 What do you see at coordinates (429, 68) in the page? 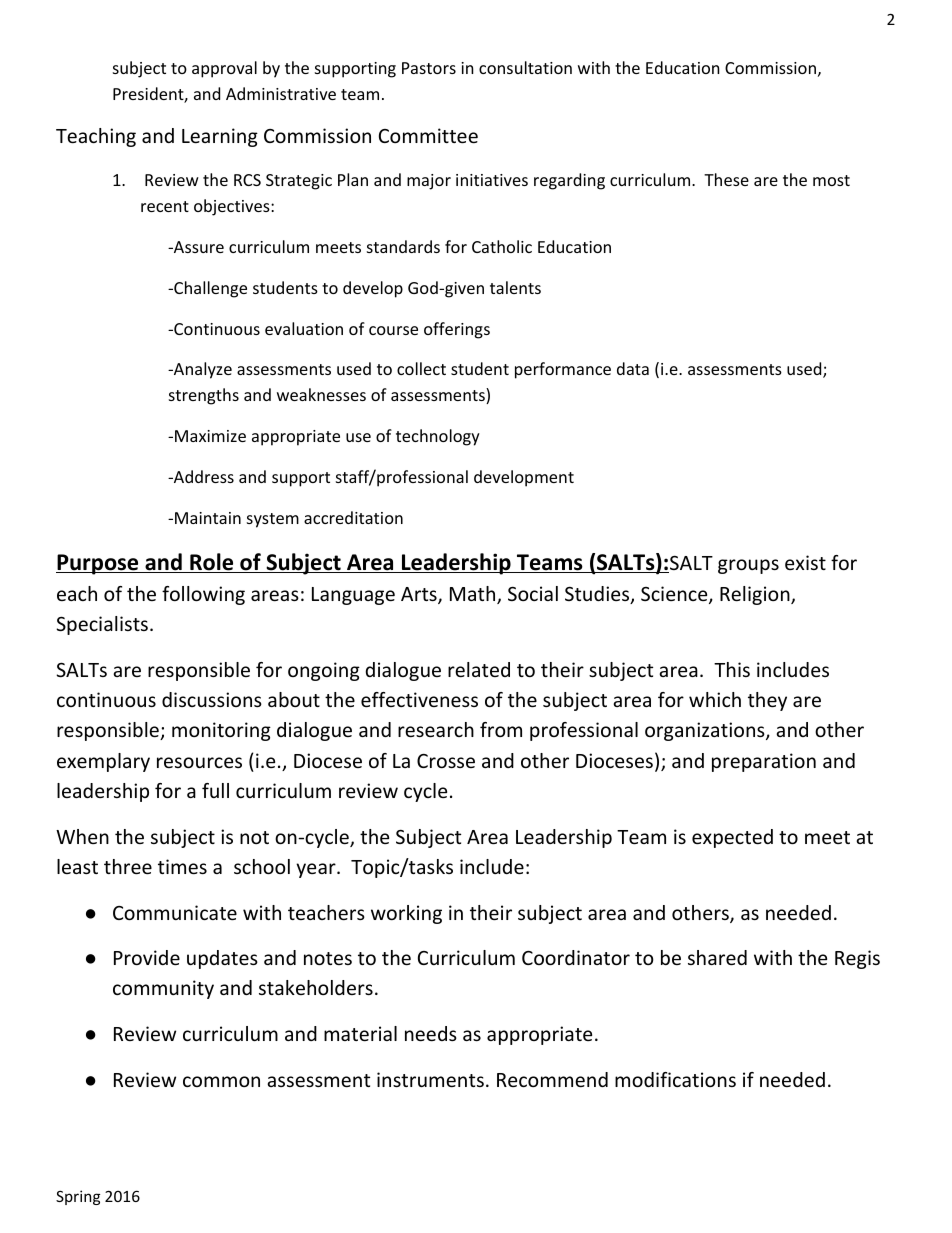
I see `Pastors` at bounding box center [429, 68].
